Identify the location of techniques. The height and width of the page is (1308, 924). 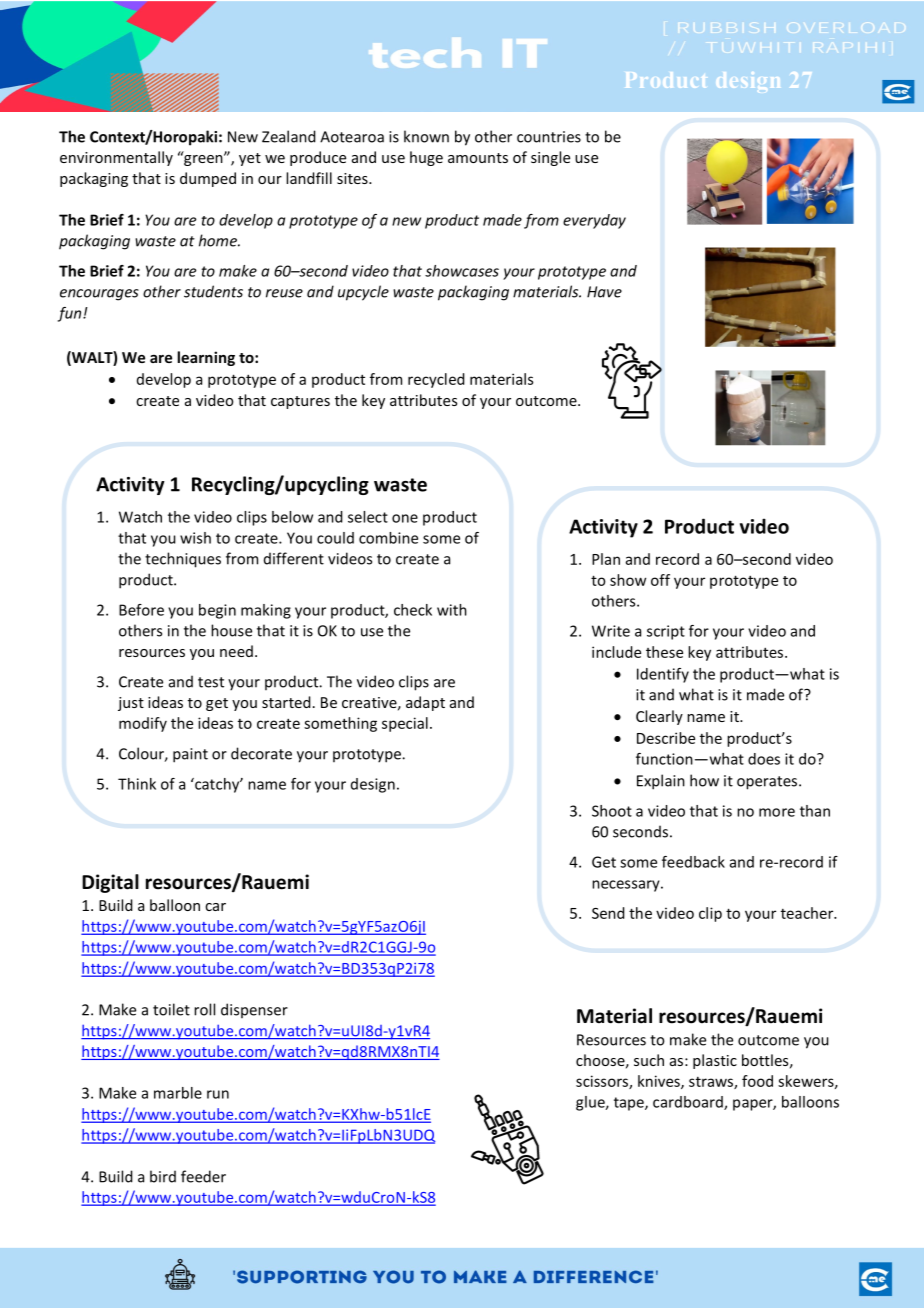
(183, 560).
